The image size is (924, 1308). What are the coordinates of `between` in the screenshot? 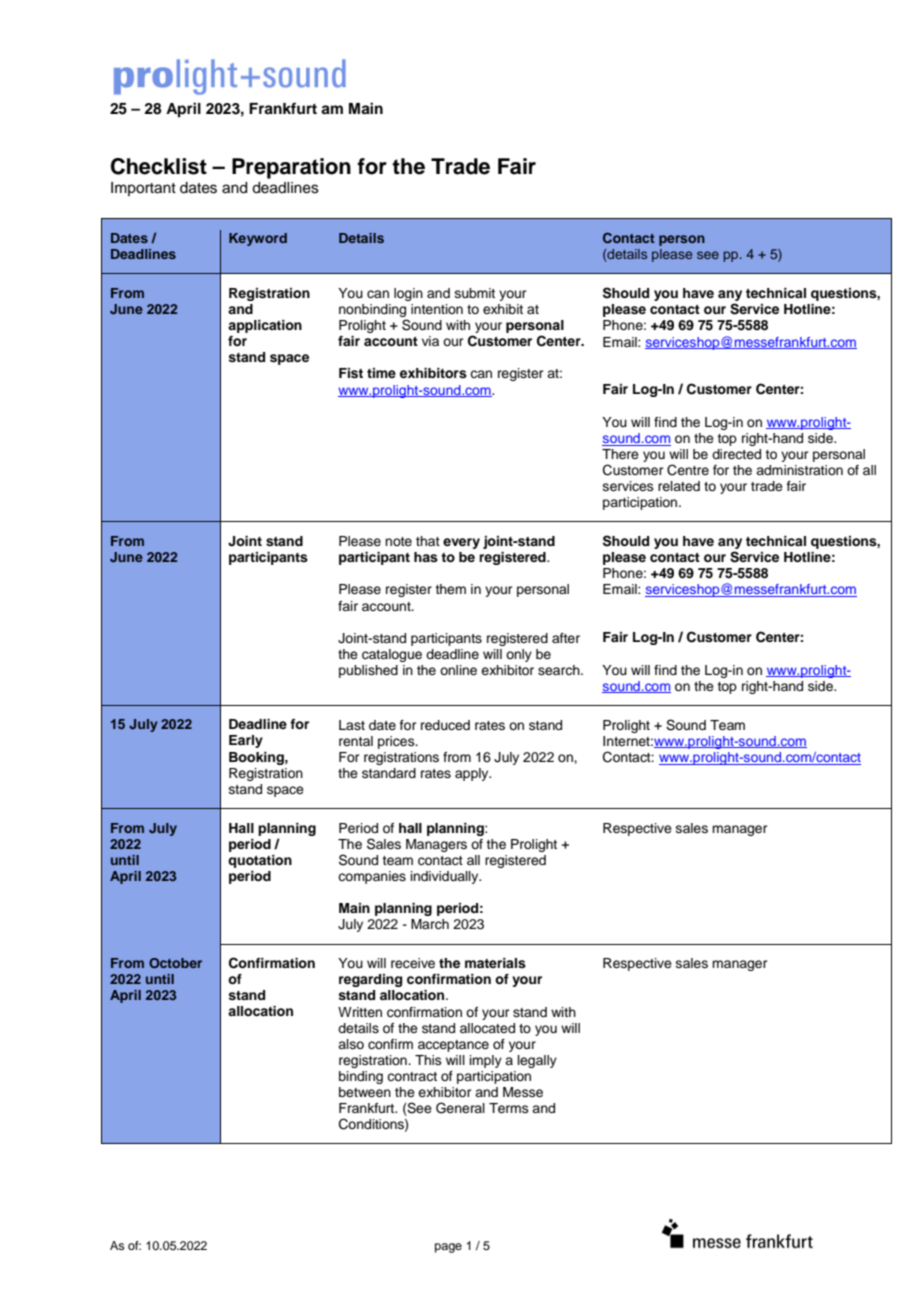 It's located at (365, 1092).
